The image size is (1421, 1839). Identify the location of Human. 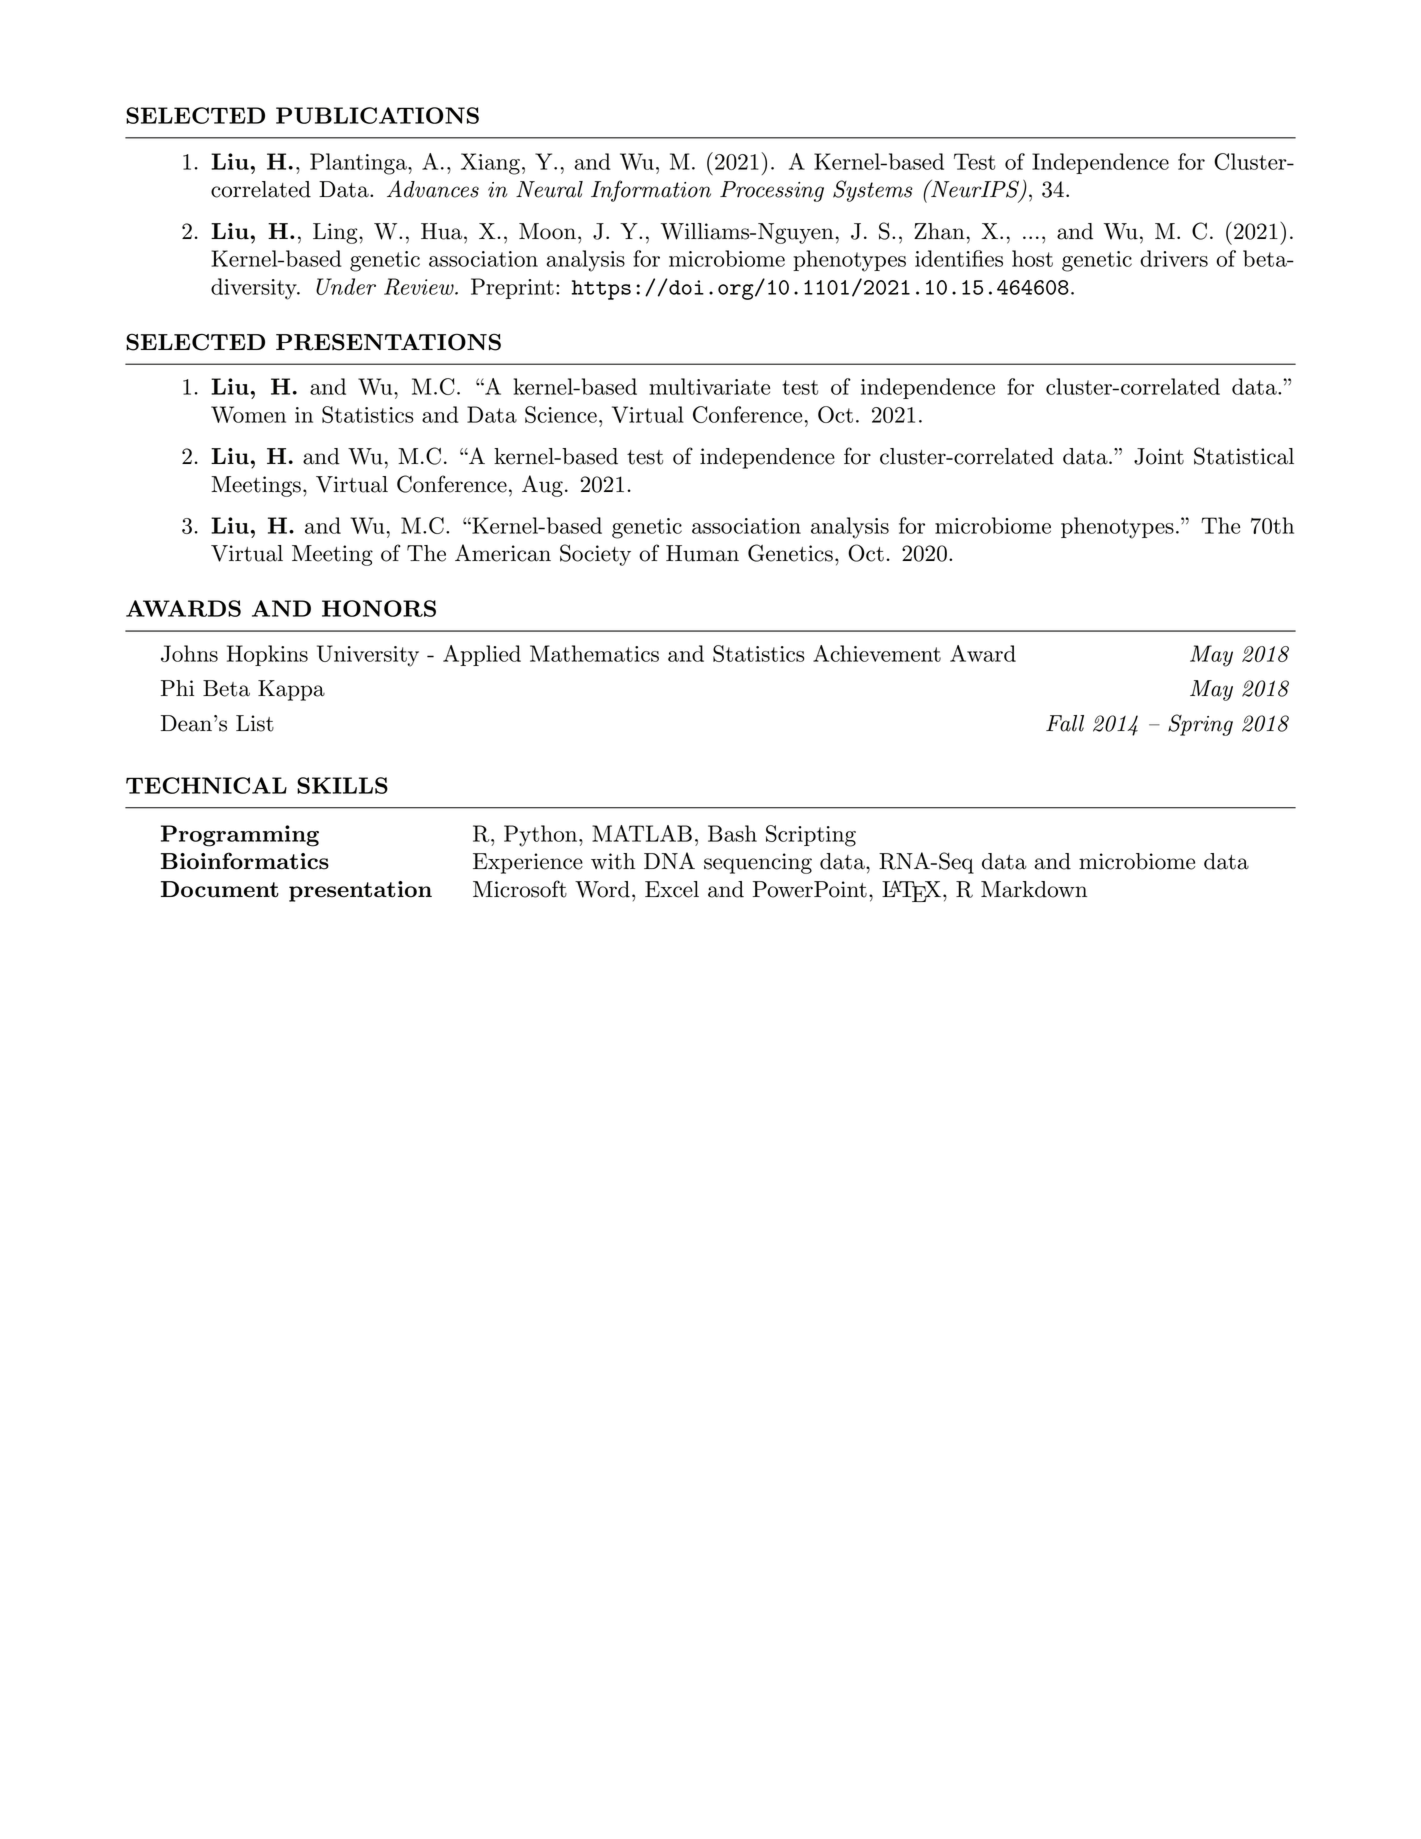
(702, 553).
